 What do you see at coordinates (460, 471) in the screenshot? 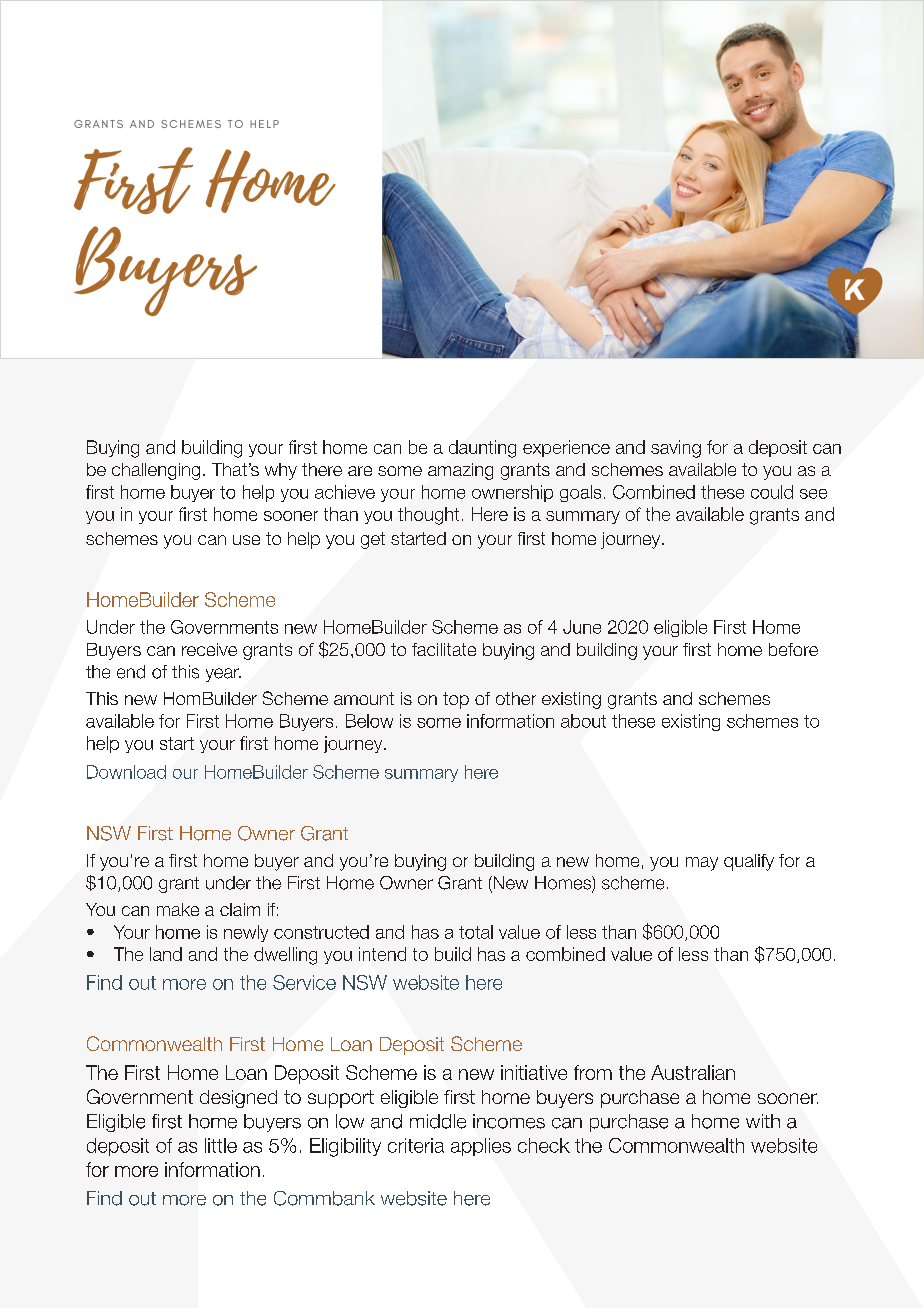
I see `amazing` at bounding box center [460, 471].
